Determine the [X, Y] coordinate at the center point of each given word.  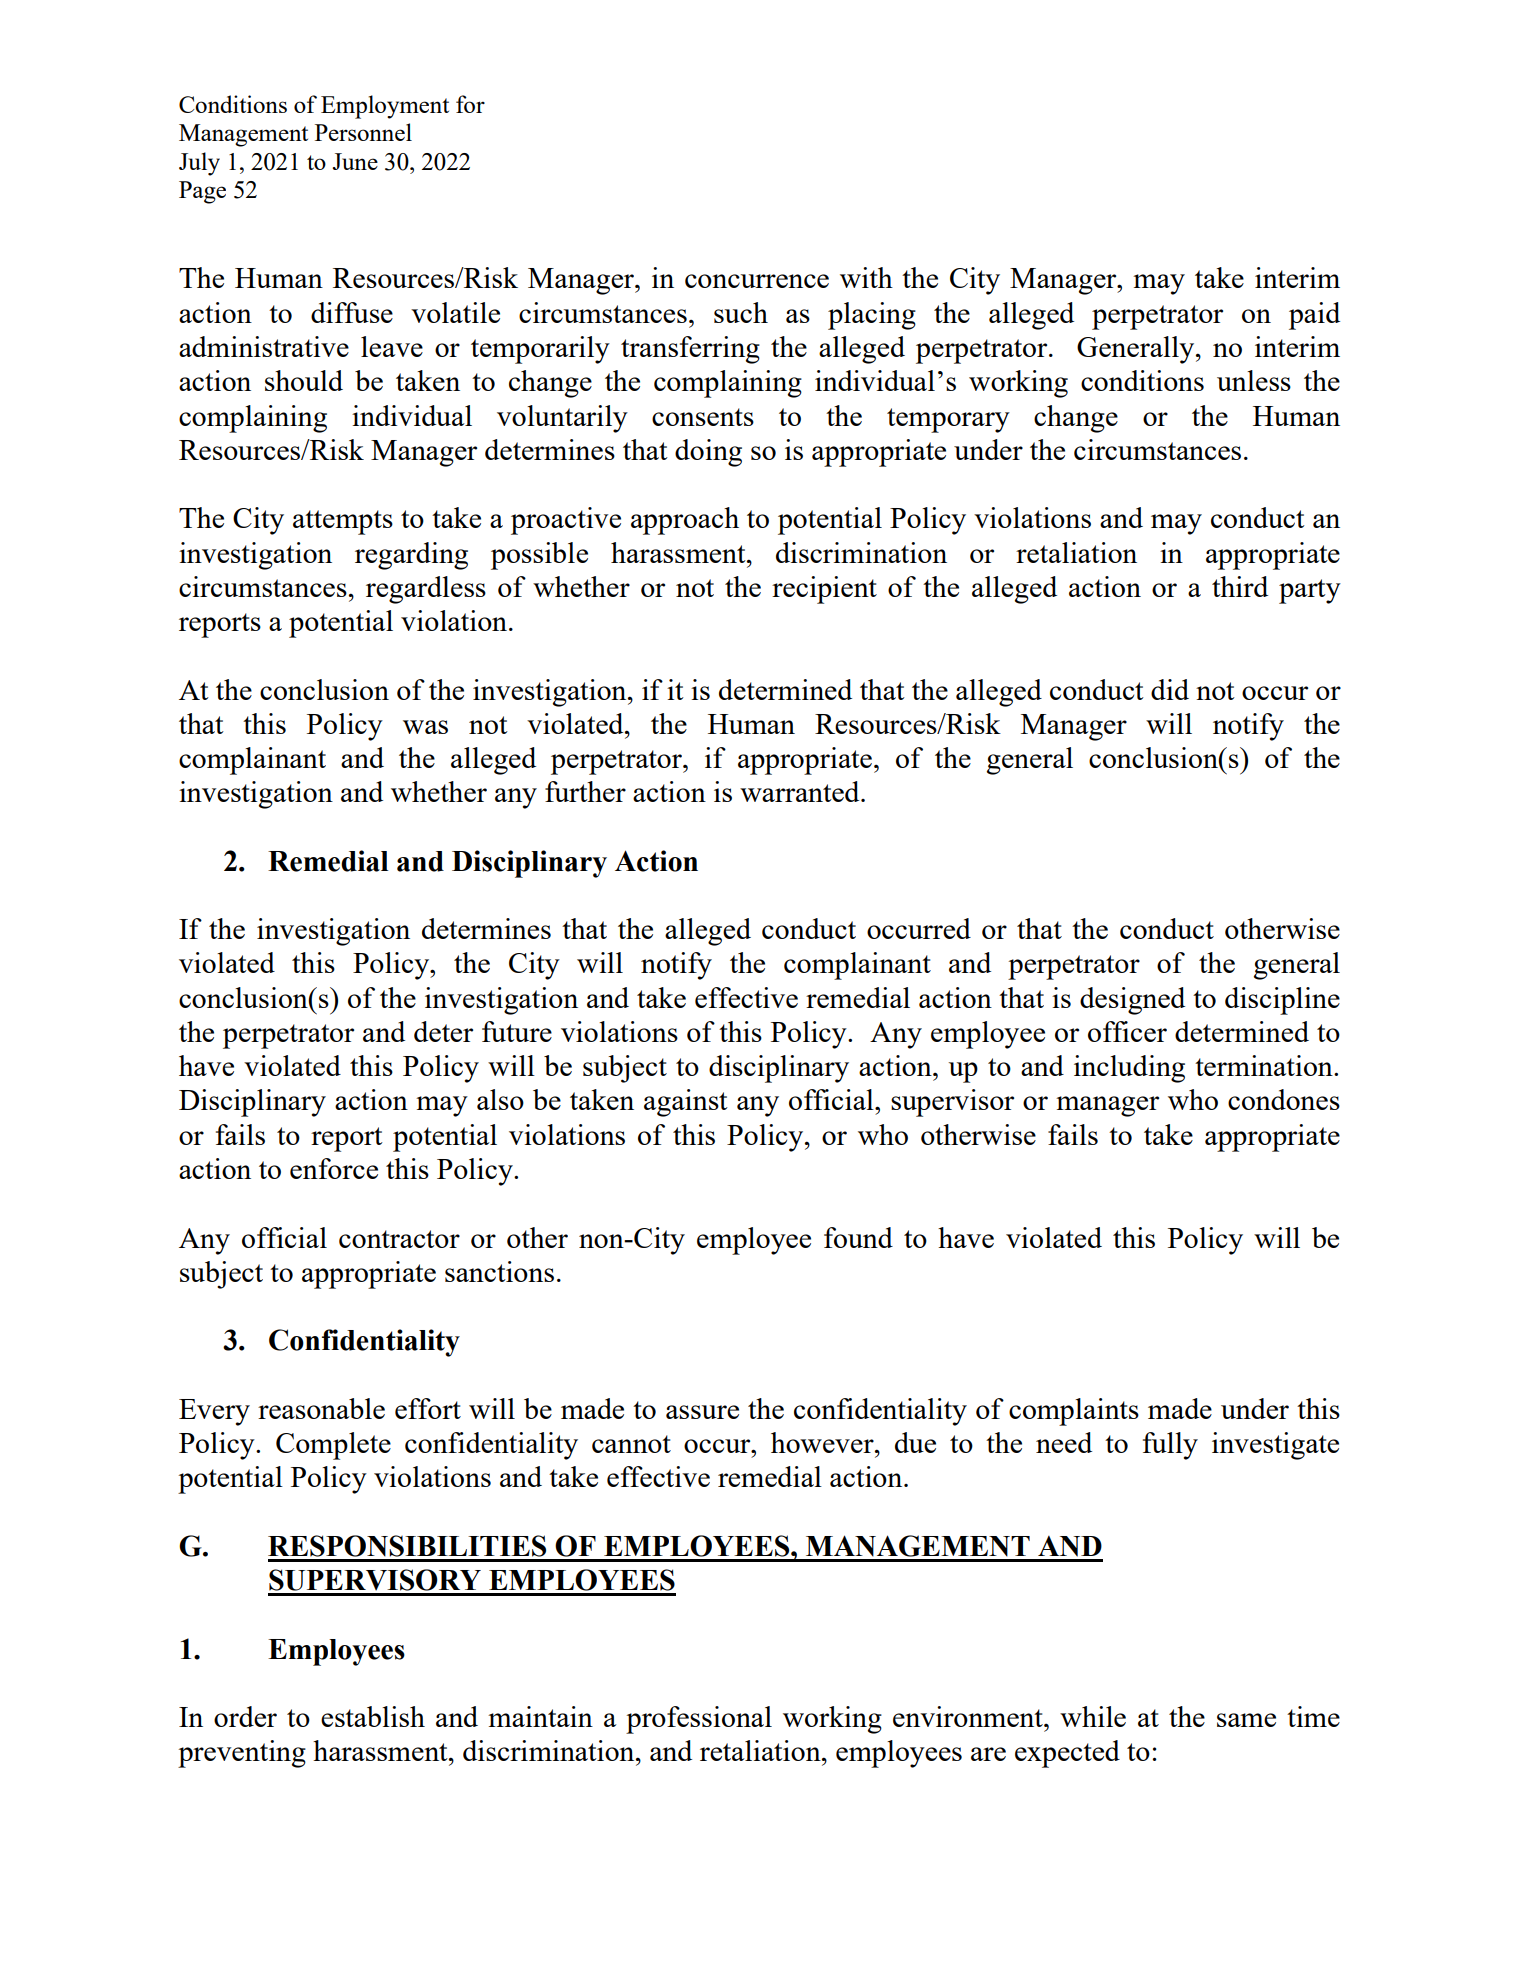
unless [1254, 380]
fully [1170, 1446]
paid [1314, 316]
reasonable [321, 1408]
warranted [801, 791]
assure [702, 1412]
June [355, 161]
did [1170, 689]
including [1129, 1069]
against [686, 1103]
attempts [343, 522]
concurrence [757, 281]
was [425, 727]
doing [708, 453]
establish [373, 1716]
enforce [334, 1168]
